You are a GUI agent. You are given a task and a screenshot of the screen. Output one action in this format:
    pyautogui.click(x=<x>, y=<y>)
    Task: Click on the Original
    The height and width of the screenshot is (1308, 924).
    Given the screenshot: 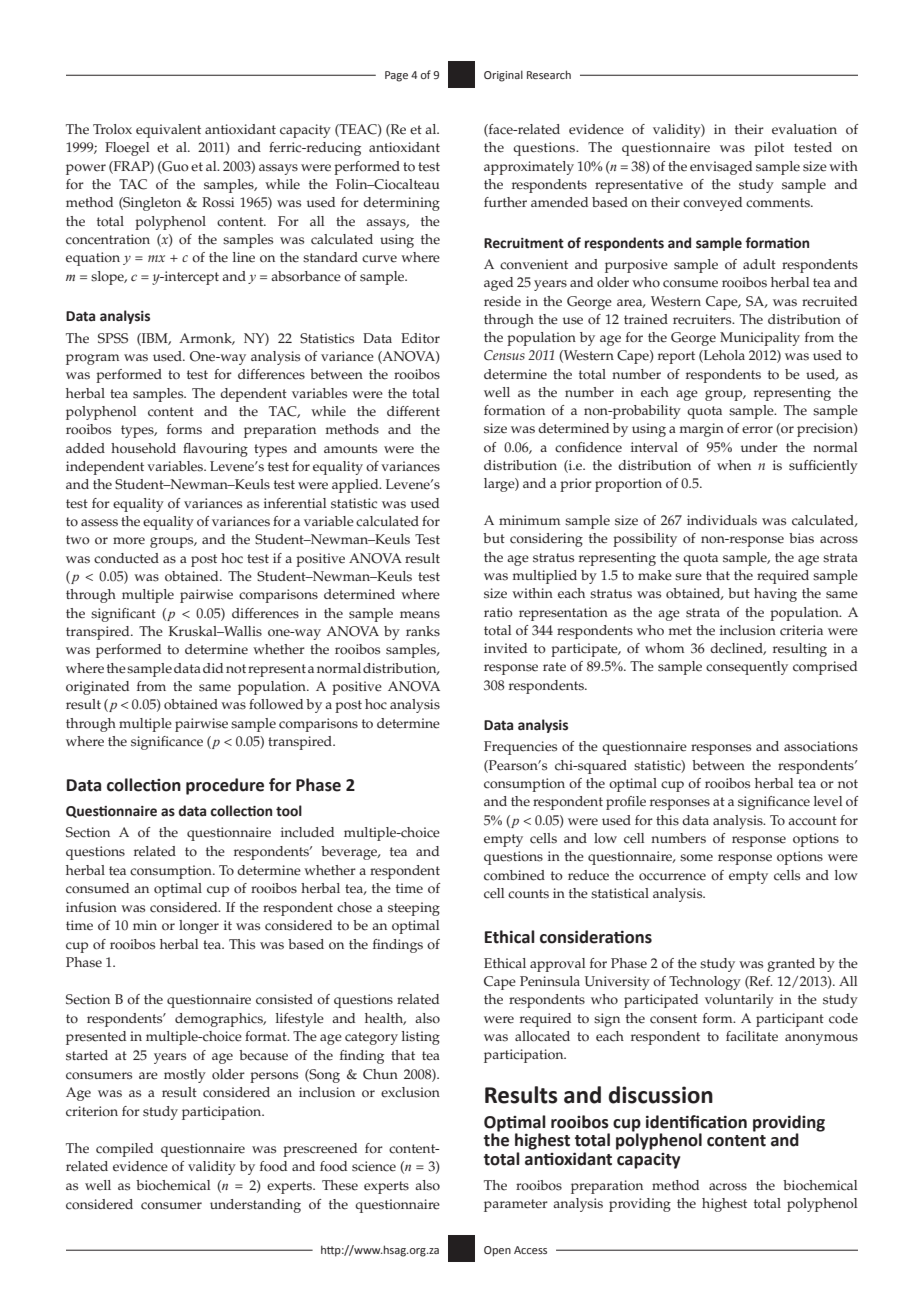 What is the action you would take?
    pyautogui.click(x=503, y=76)
